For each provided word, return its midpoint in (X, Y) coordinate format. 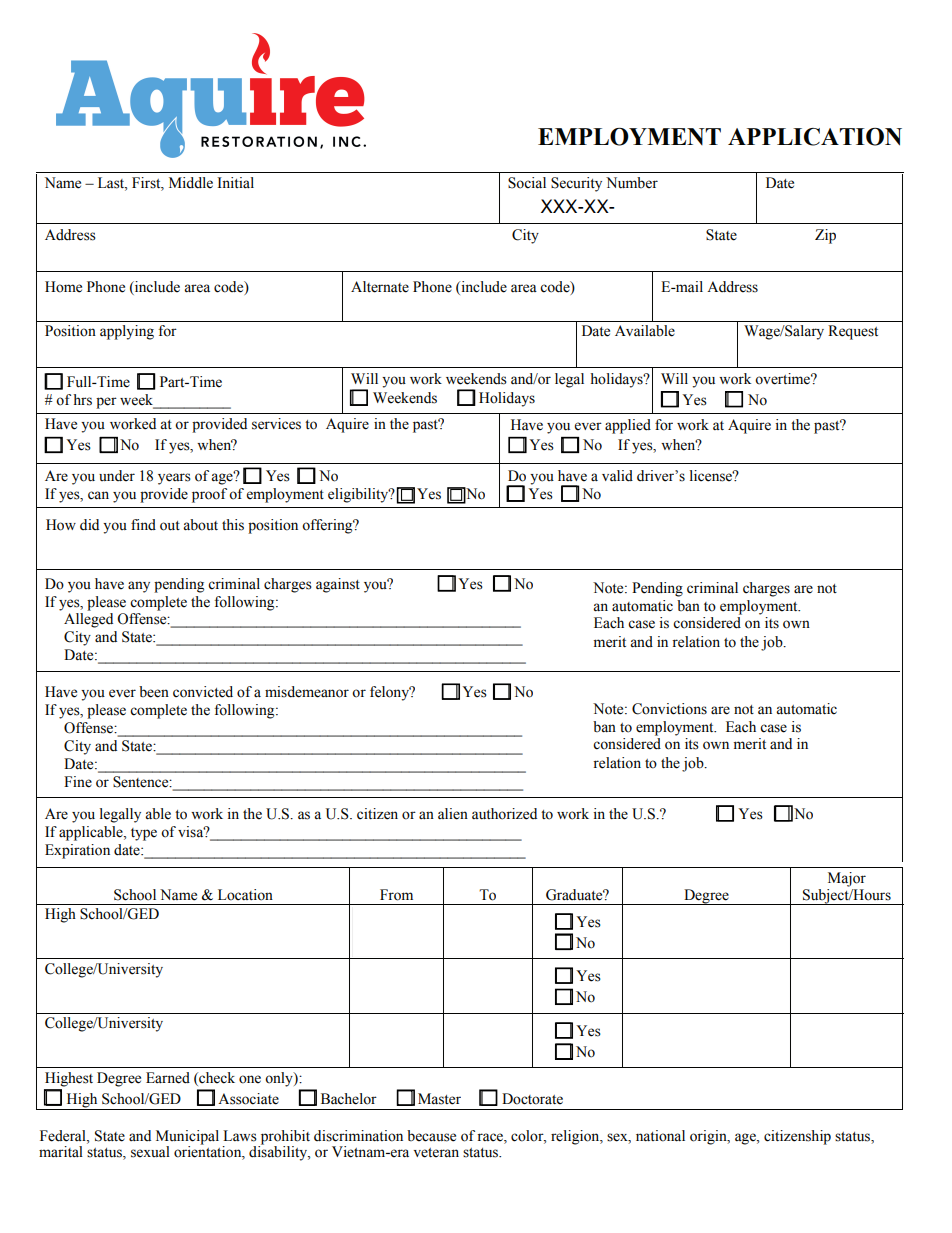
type (144, 834)
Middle (191, 183)
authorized (504, 814)
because (431, 1136)
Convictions (669, 709)
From (396, 895)
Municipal (187, 1138)
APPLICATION (815, 137)
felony (391, 693)
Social (527, 183)
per (106, 403)
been (154, 692)
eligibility (359, 495)
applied (628, 426)
